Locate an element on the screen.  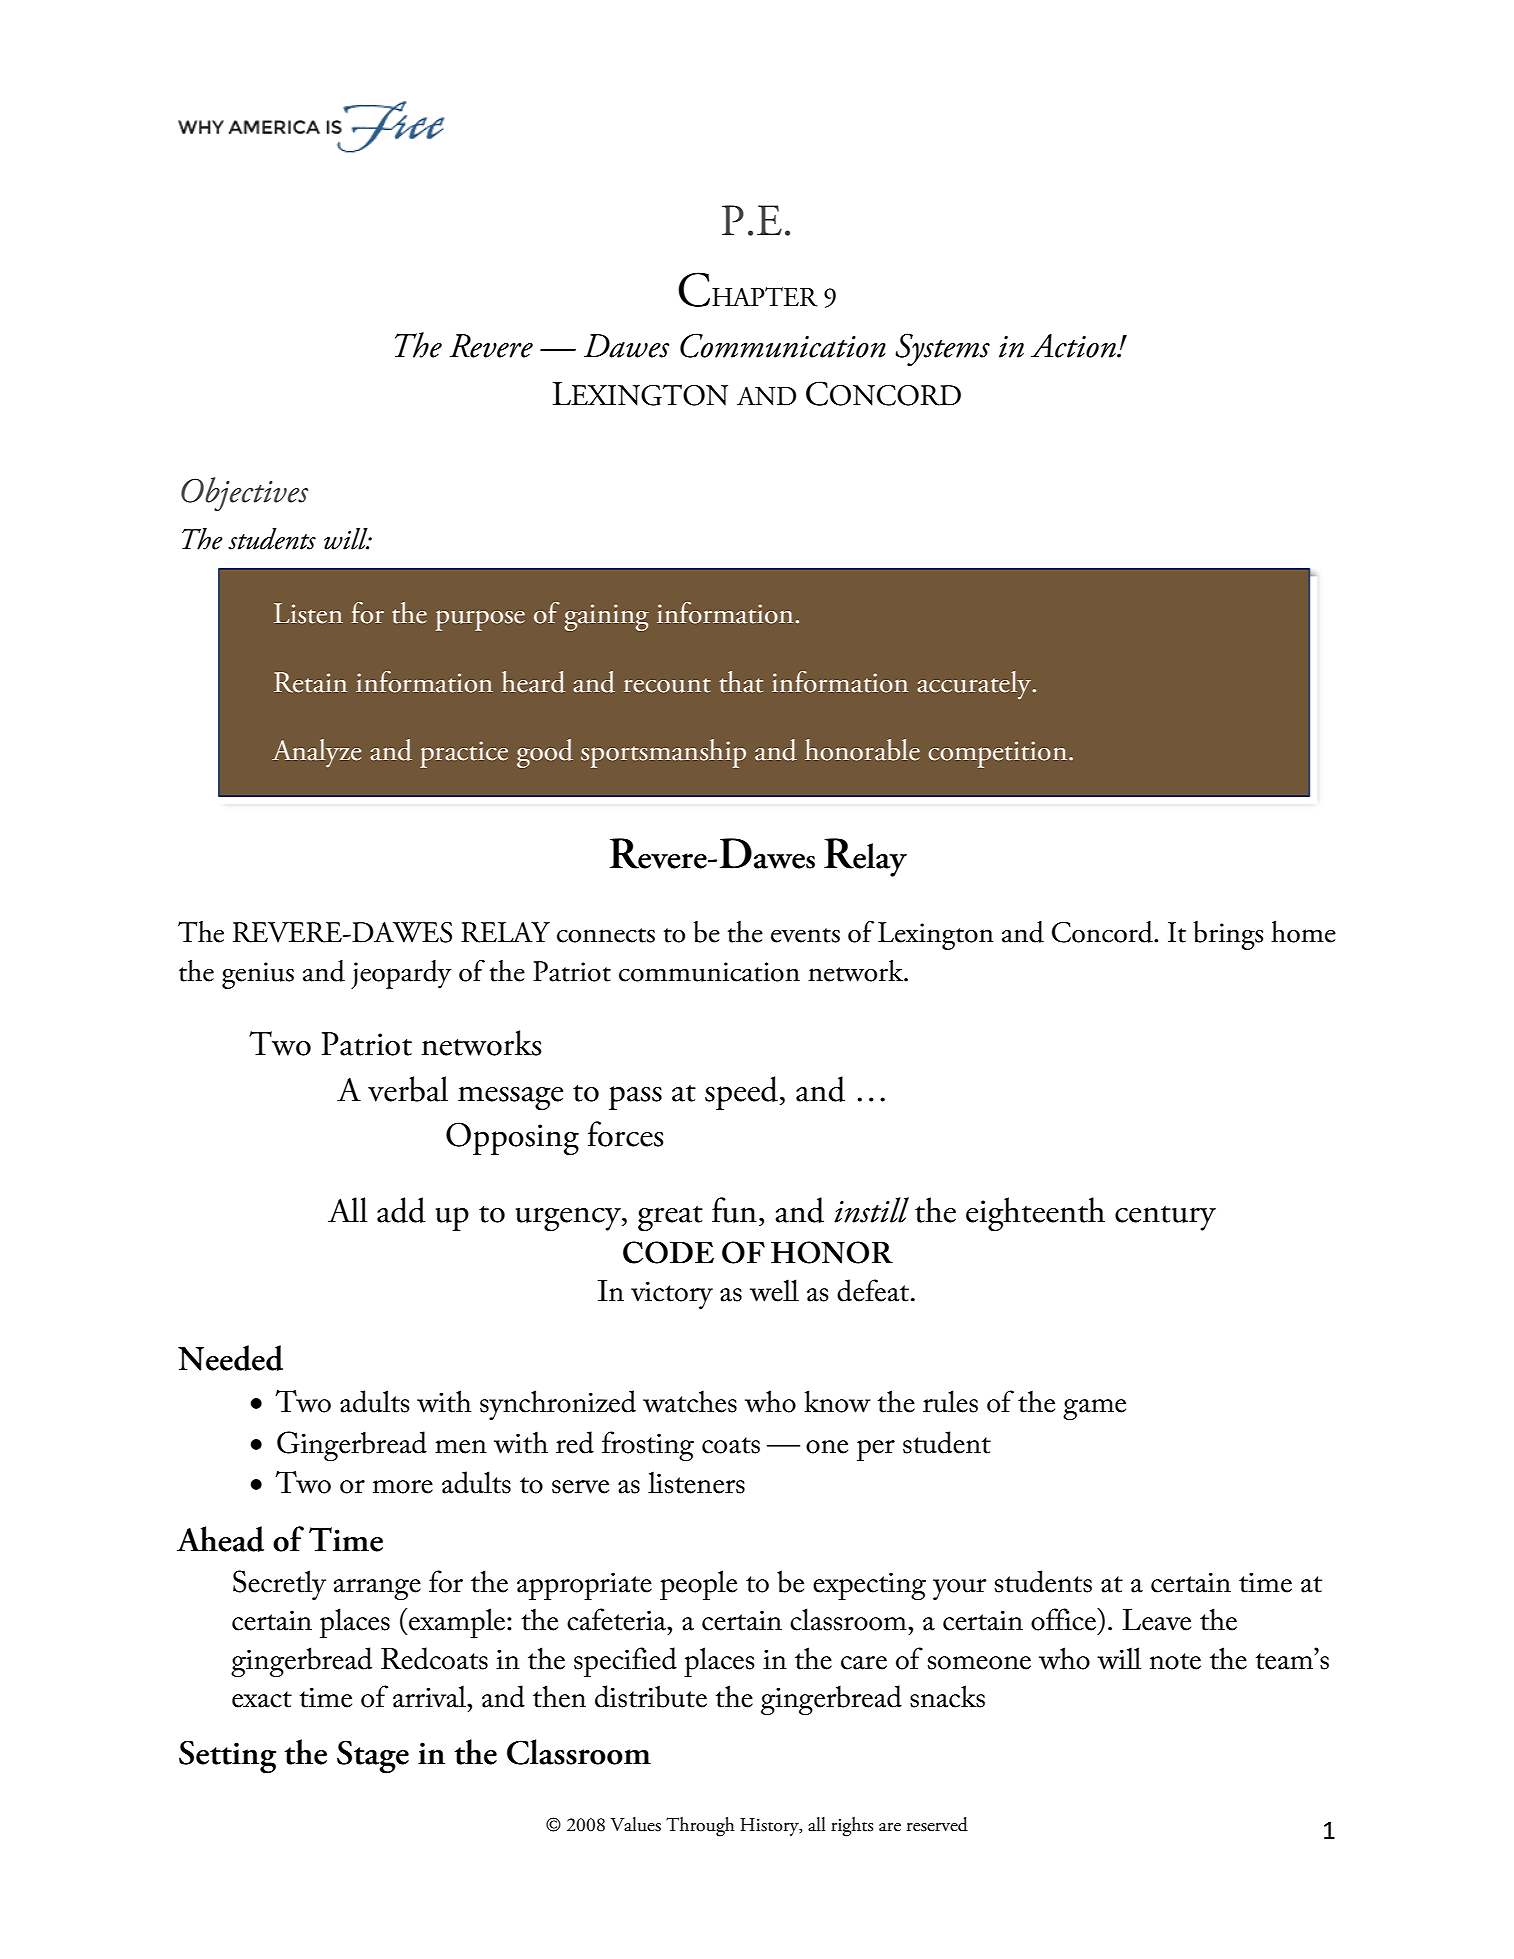
add is located at coordinates (401, 1210).
